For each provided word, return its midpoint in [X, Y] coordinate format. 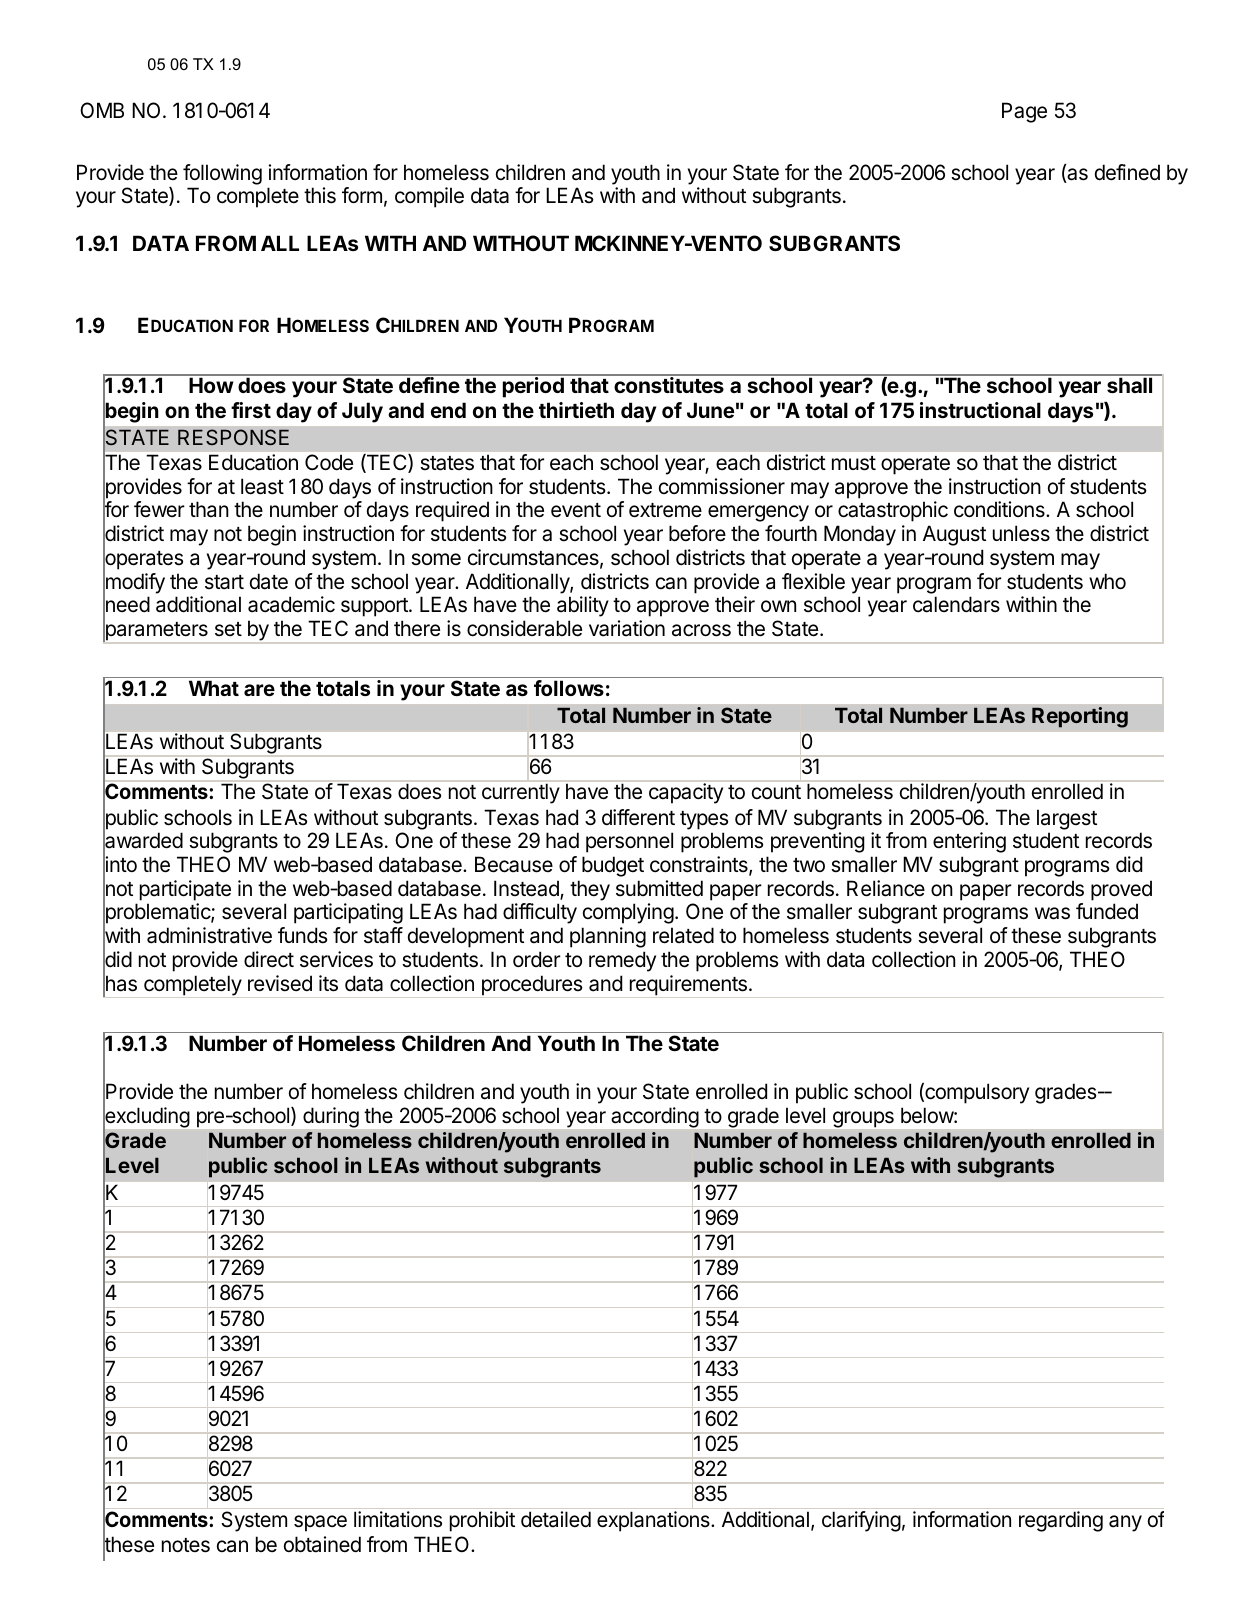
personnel [629, 842]
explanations [654, 1521]
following [222, 174]
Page [1024, 112]
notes [186, 1545]
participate [185, 890]
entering [969, 842]
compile [429, 197]
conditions [1000, 509]
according [655, 1117]
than [209, 509]
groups [863, 1119]
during [331, 1117]
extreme [665, 510]
